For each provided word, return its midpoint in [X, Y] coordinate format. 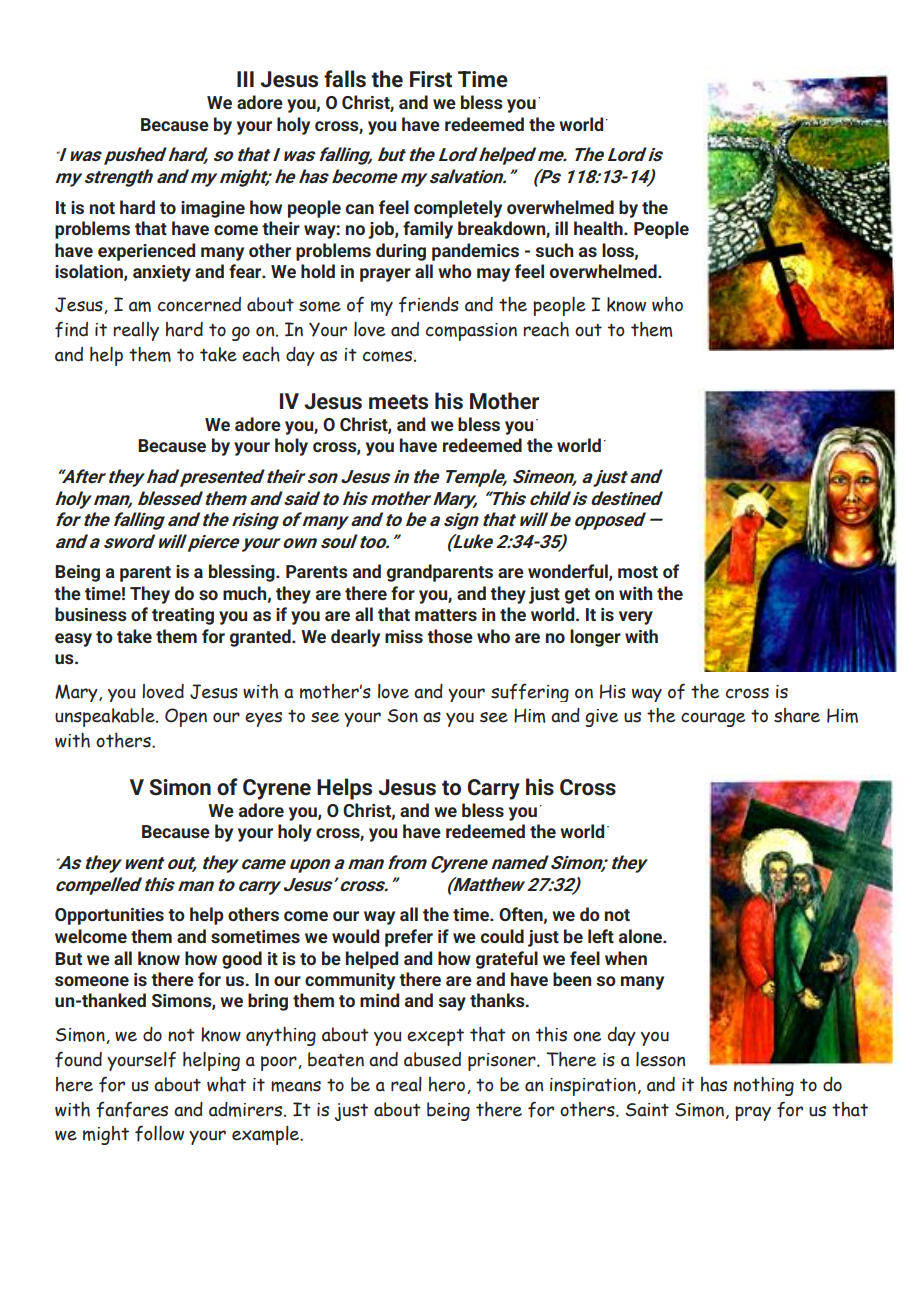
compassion [471, 332]
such [554, 250]
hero [448, 1085]
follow [159, 1133]
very [636, 618]
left [601, 936]
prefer [409, 938]
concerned [199, 304]
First [431, 79]
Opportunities [109, 916]
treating [183, 616]
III [245, 79]
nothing [764, 1086]
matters [446, 615]
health [599, 228]
